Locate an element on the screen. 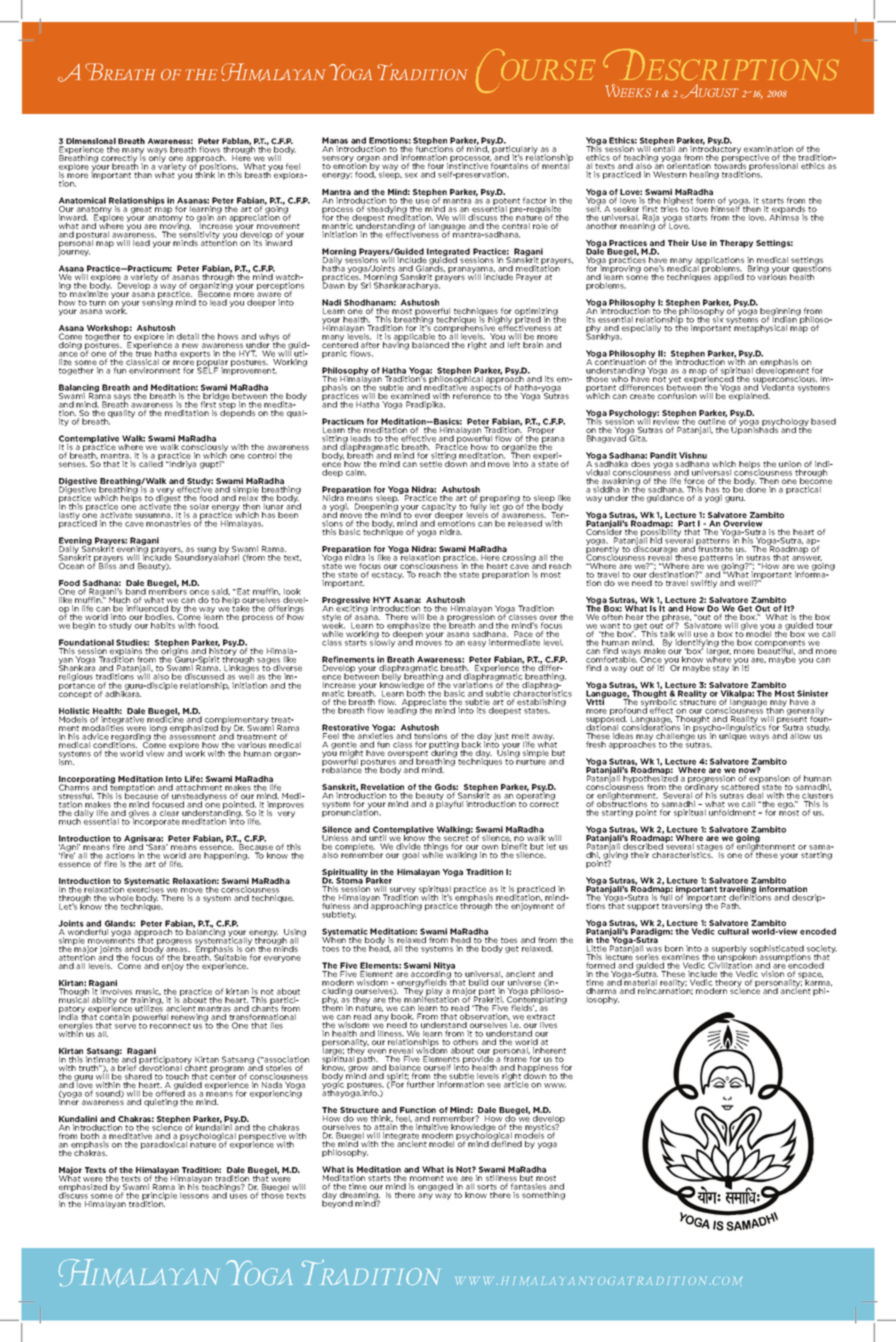 Image resolution: width=896 pixels, height=1342 pixels. August is located at coordinates (709, 91).
